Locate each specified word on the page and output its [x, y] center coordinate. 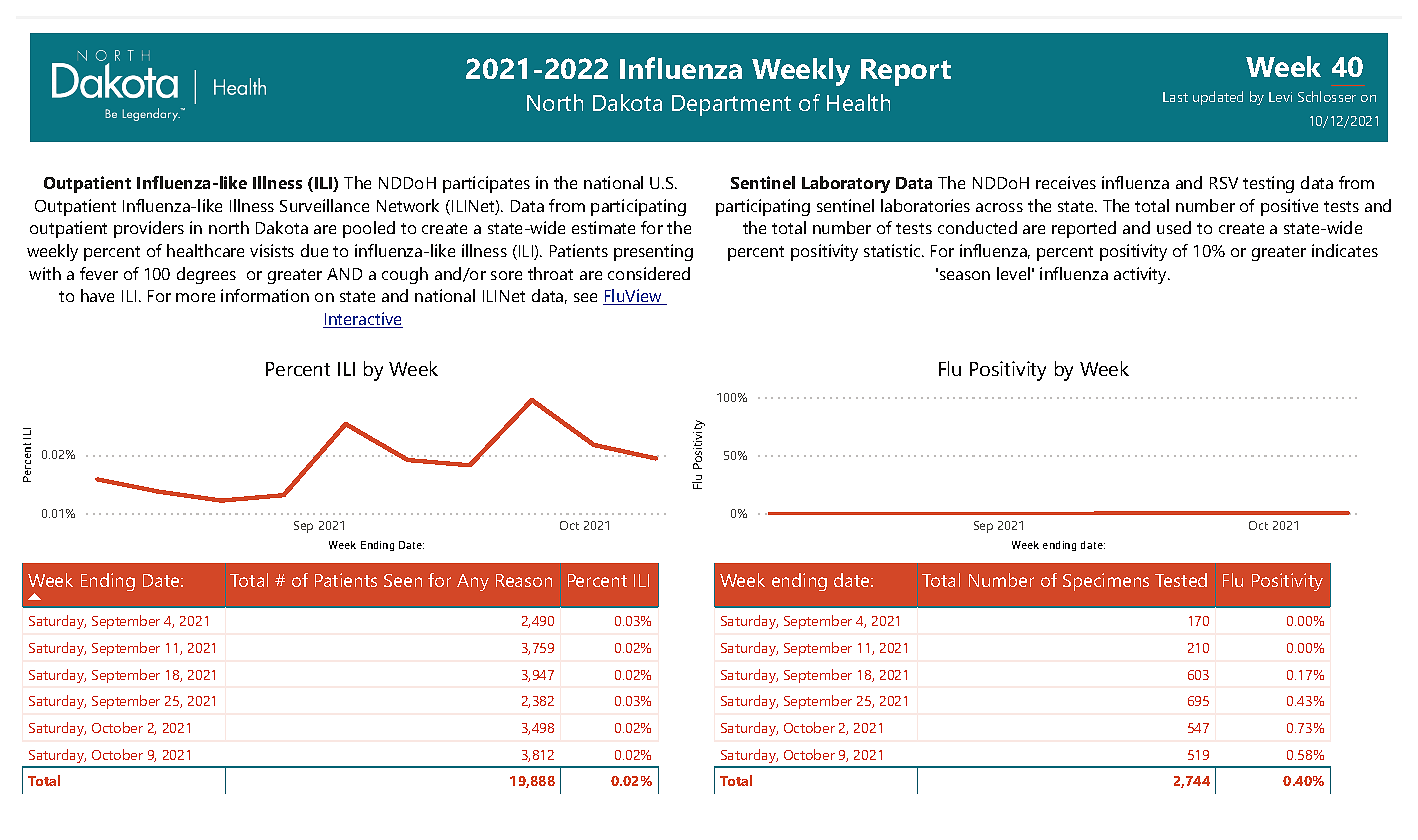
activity [1141, 275]
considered [649, 273]
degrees [206, 275]
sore [506, 275]
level [1013, 273]
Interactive [363, 320]
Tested [1181, 580]
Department [731, 105]
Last [1175, 97]
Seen [403, 580]
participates [486, 184]
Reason [524, 580]
